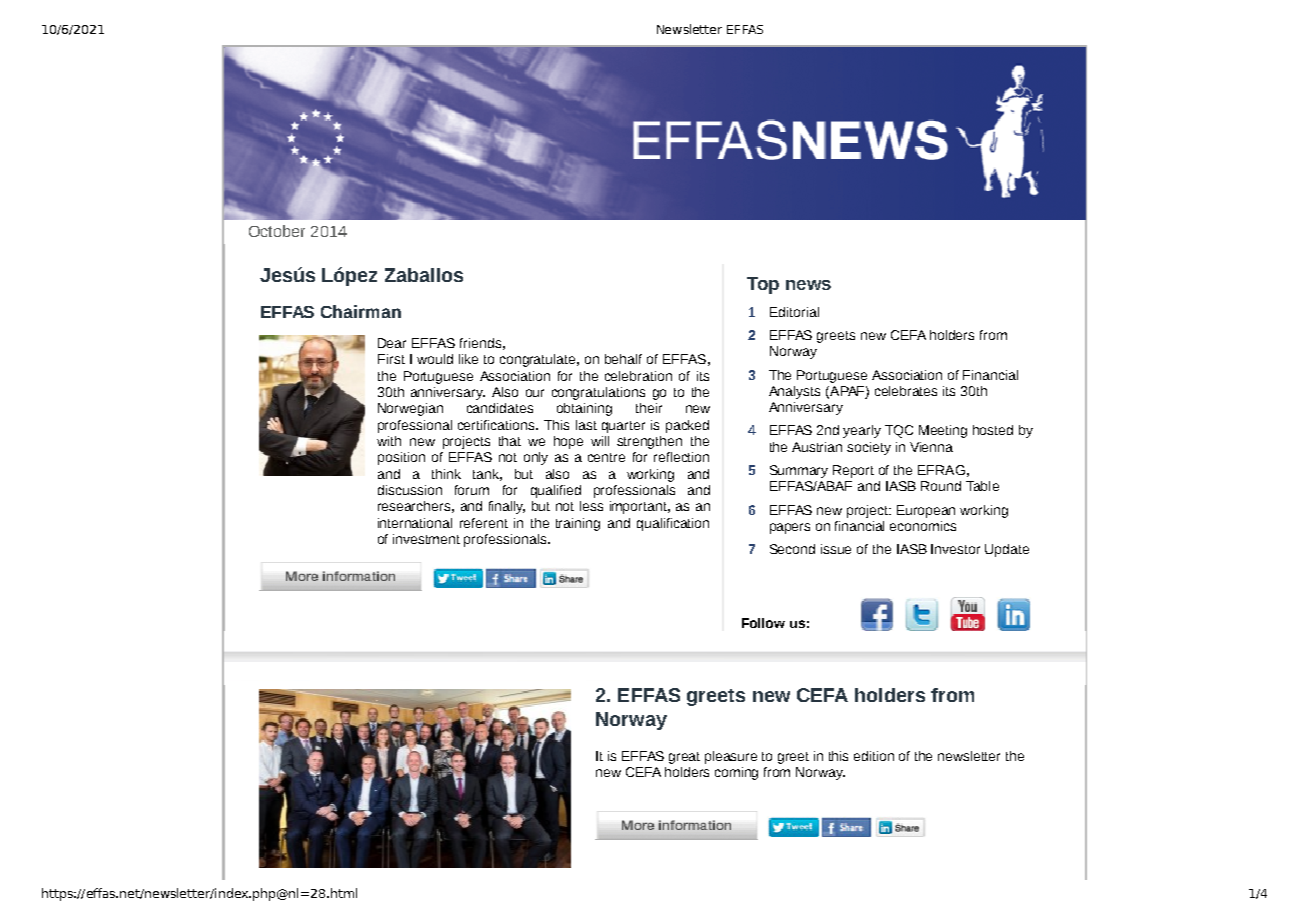 The width and height of the document is (1308, 924). What do you see at coordinates (684, 758) in the document?
I see `great` at bounding box center [684, 758].
